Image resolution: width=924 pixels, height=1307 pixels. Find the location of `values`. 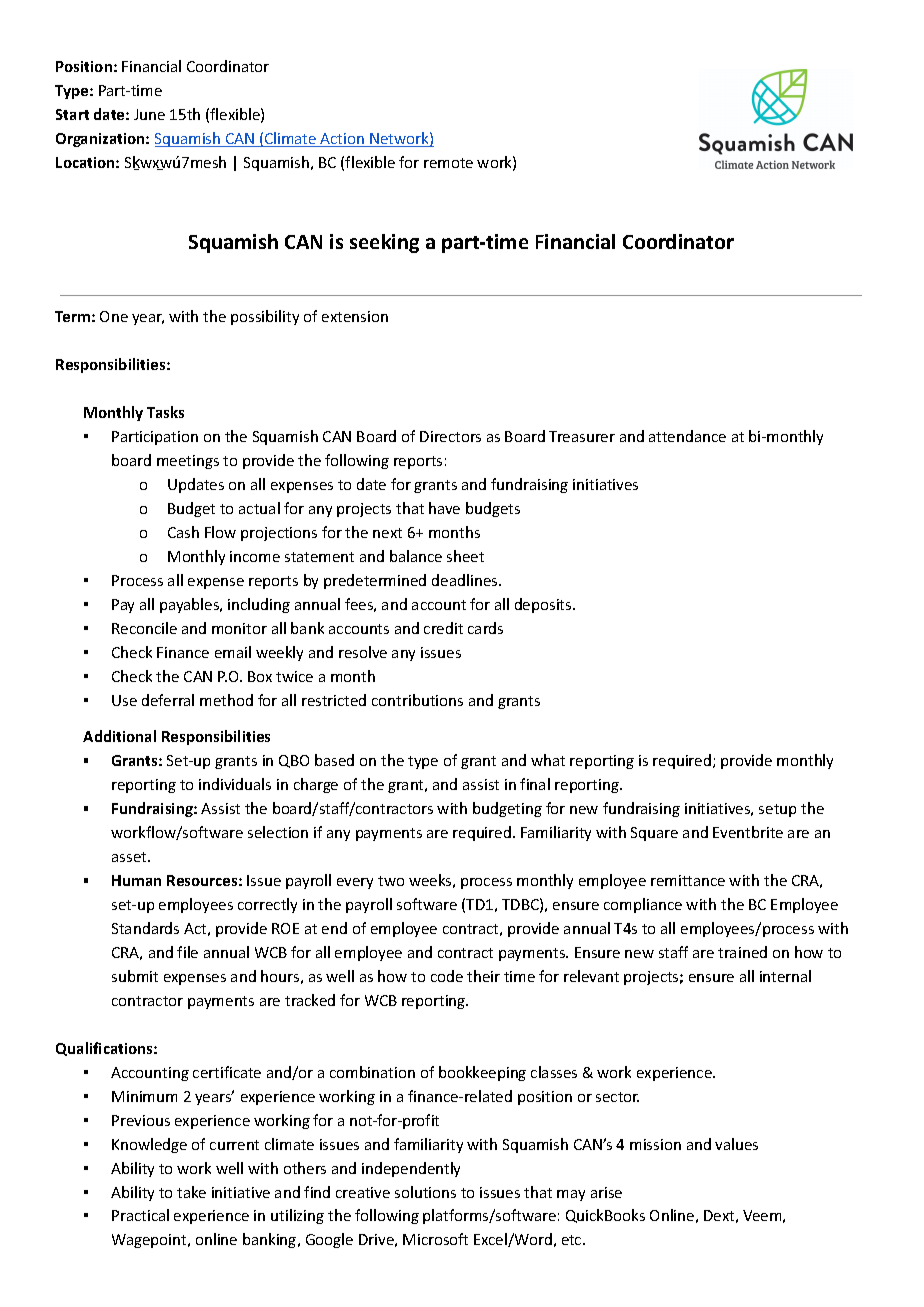

values is located at coordinates (736, 1144).
